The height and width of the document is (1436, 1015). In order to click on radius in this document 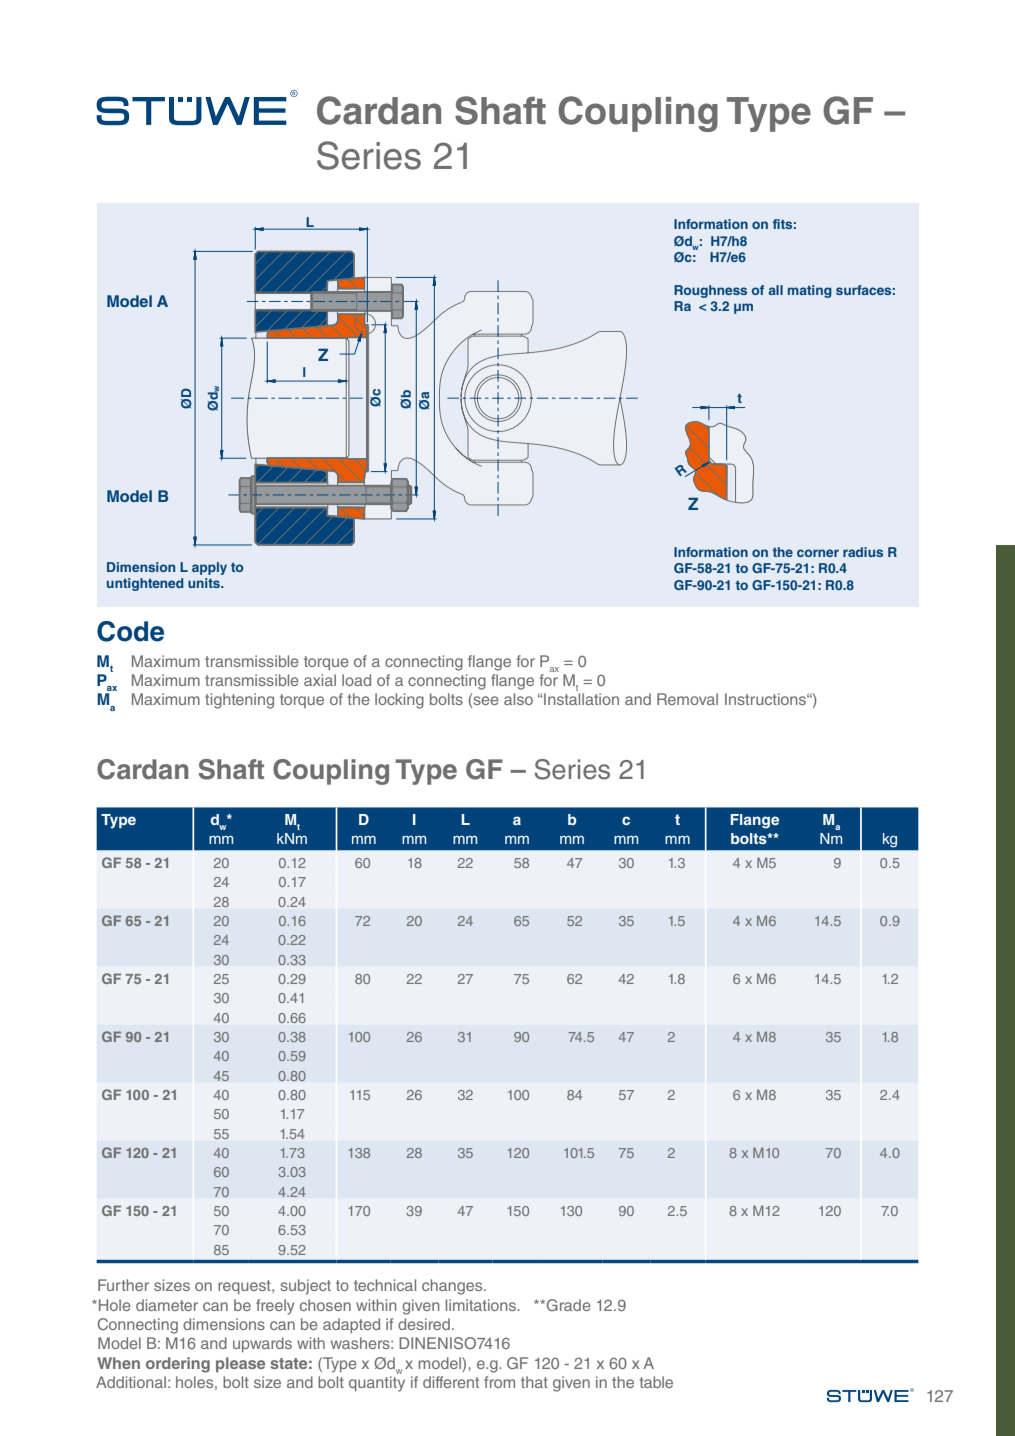, I will do `click(863, 552)`.
